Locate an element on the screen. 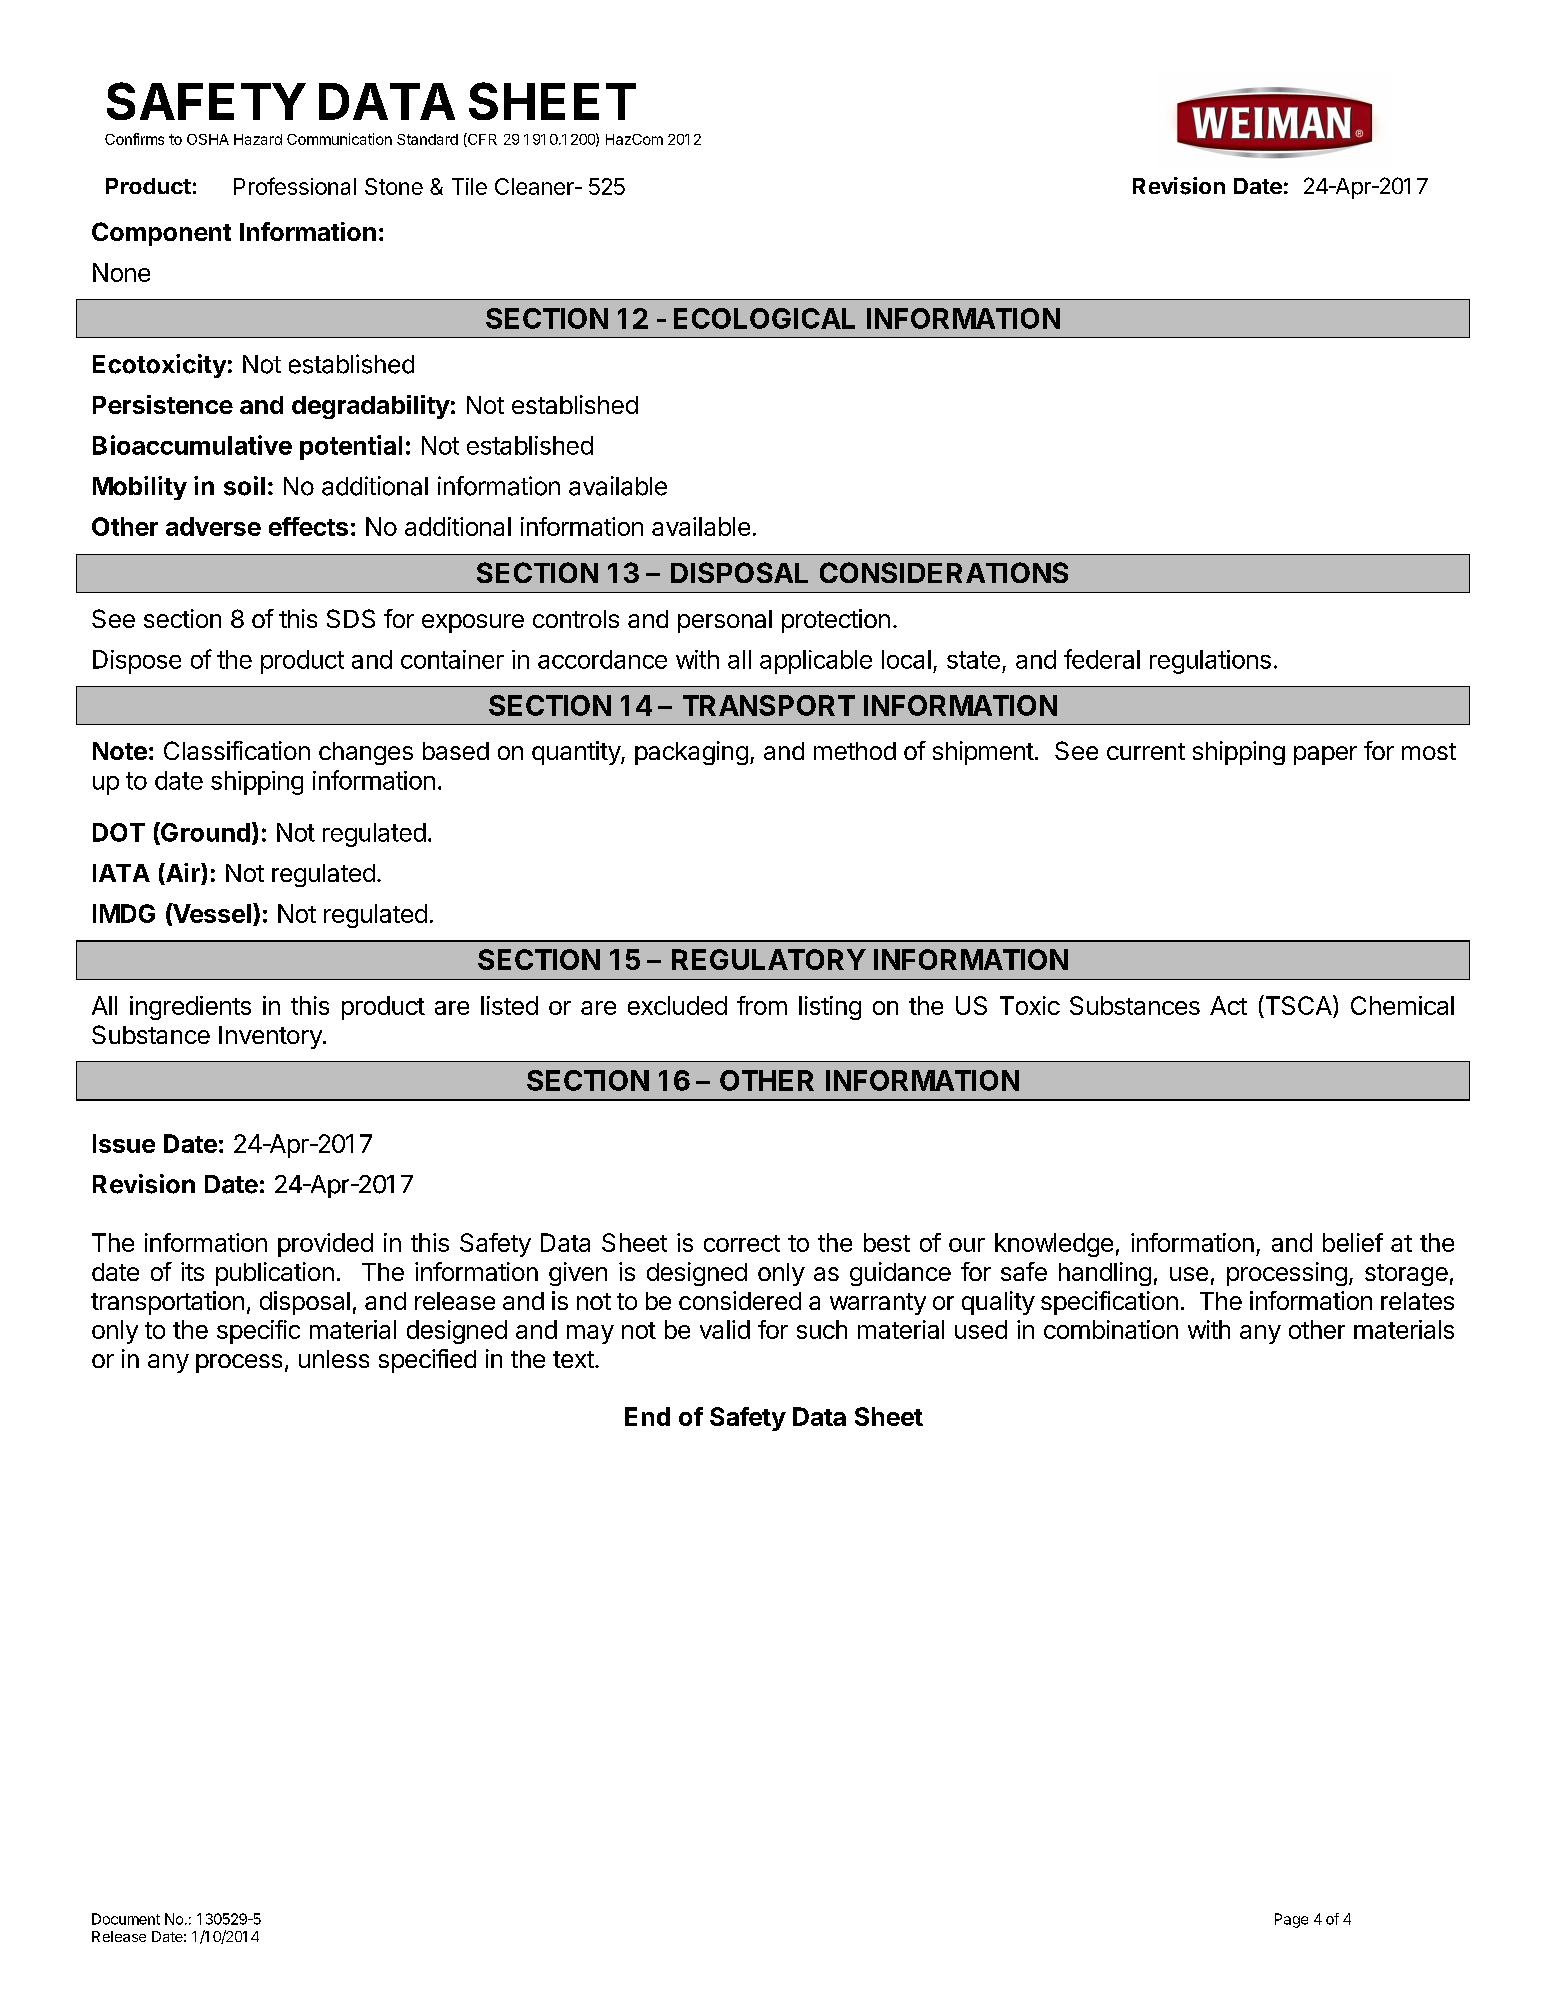 This screenshot has height=2000, width=1546. Professional is located at coordinates (295, 186).
